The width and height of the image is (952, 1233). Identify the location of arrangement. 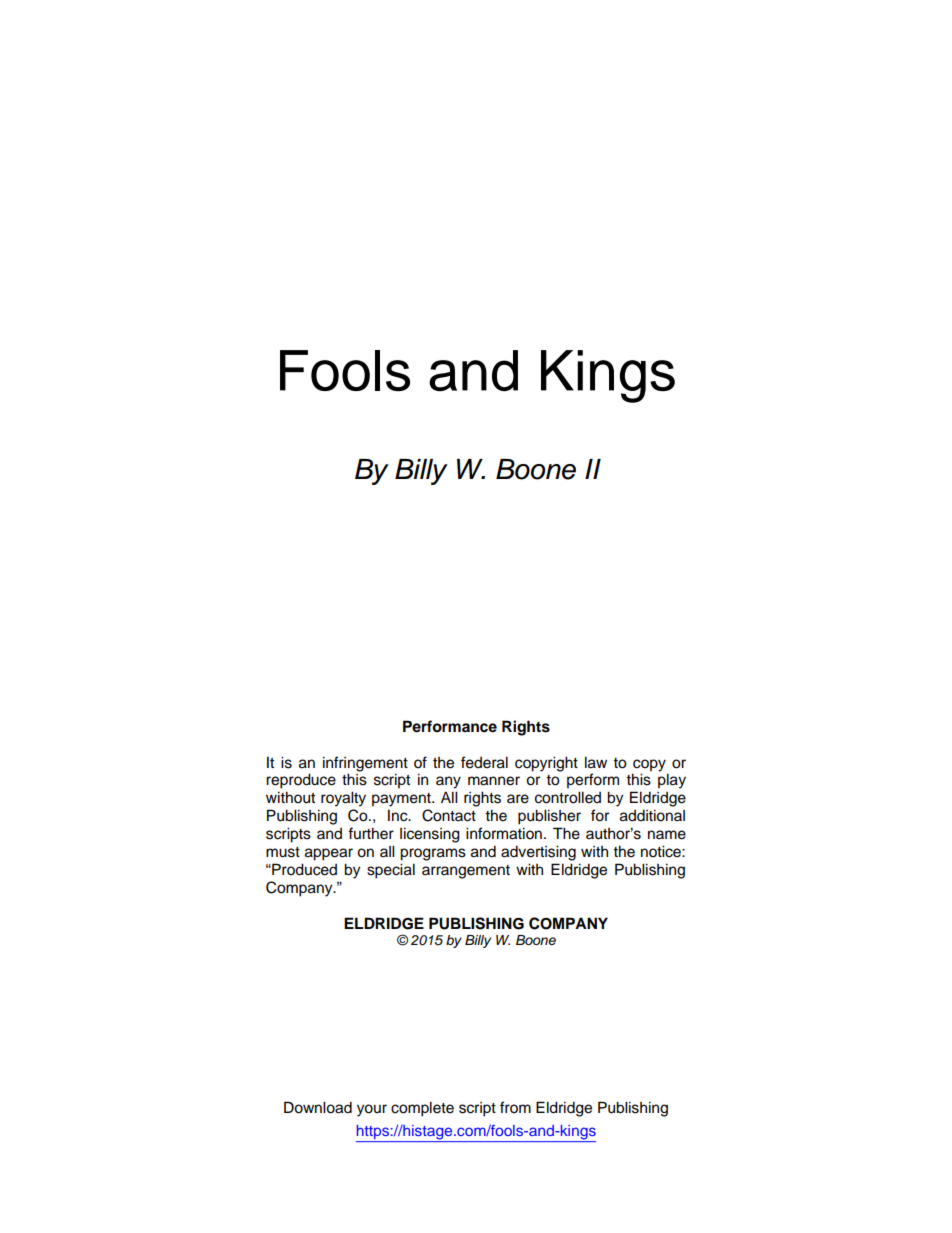
(466, 872).
